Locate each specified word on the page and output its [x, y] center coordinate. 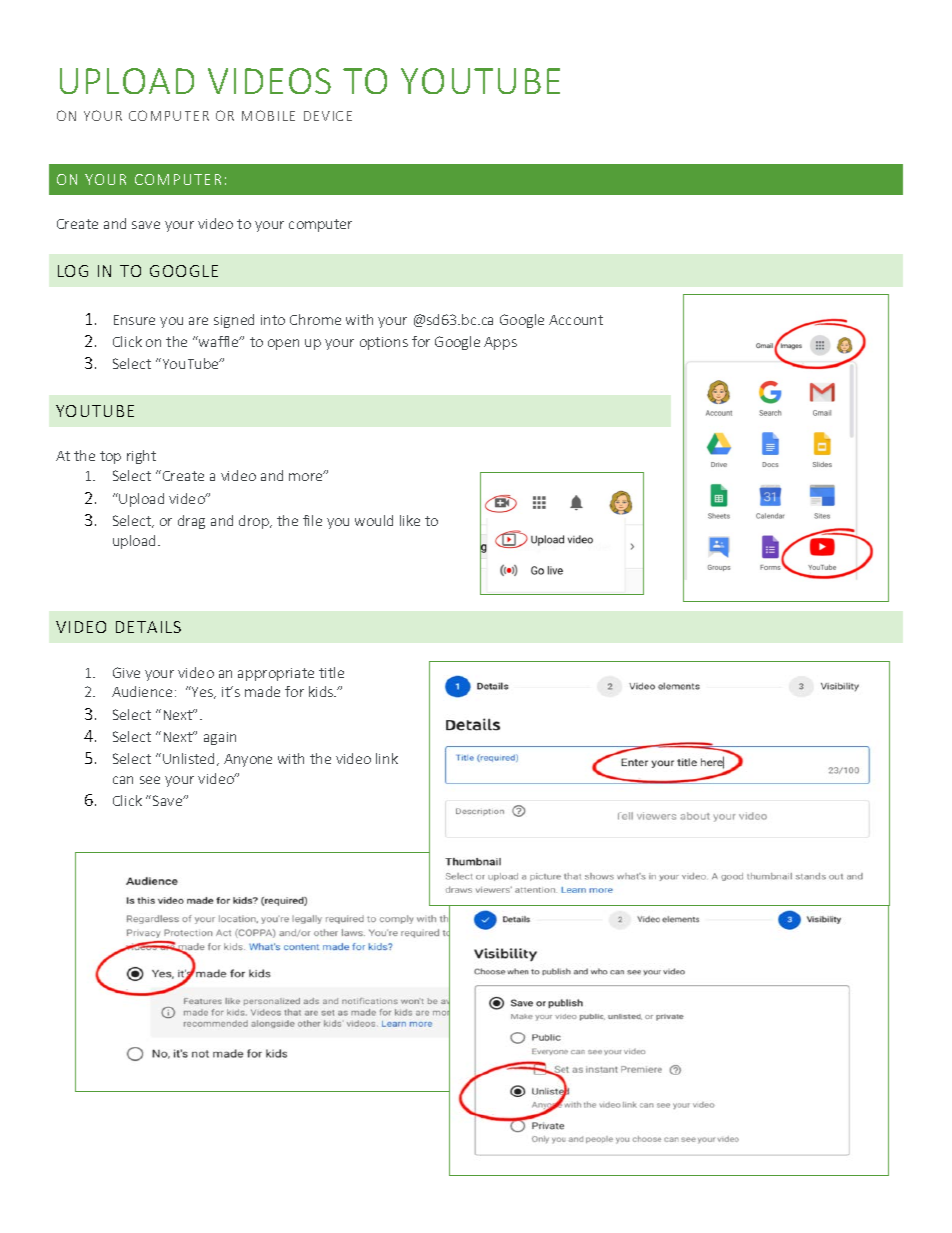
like [410, 520]
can [123, 780]
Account [576, 320]
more [307, 476]
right [141, 457]
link [387, 758]
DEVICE [328, 116]
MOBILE [268, 115]
